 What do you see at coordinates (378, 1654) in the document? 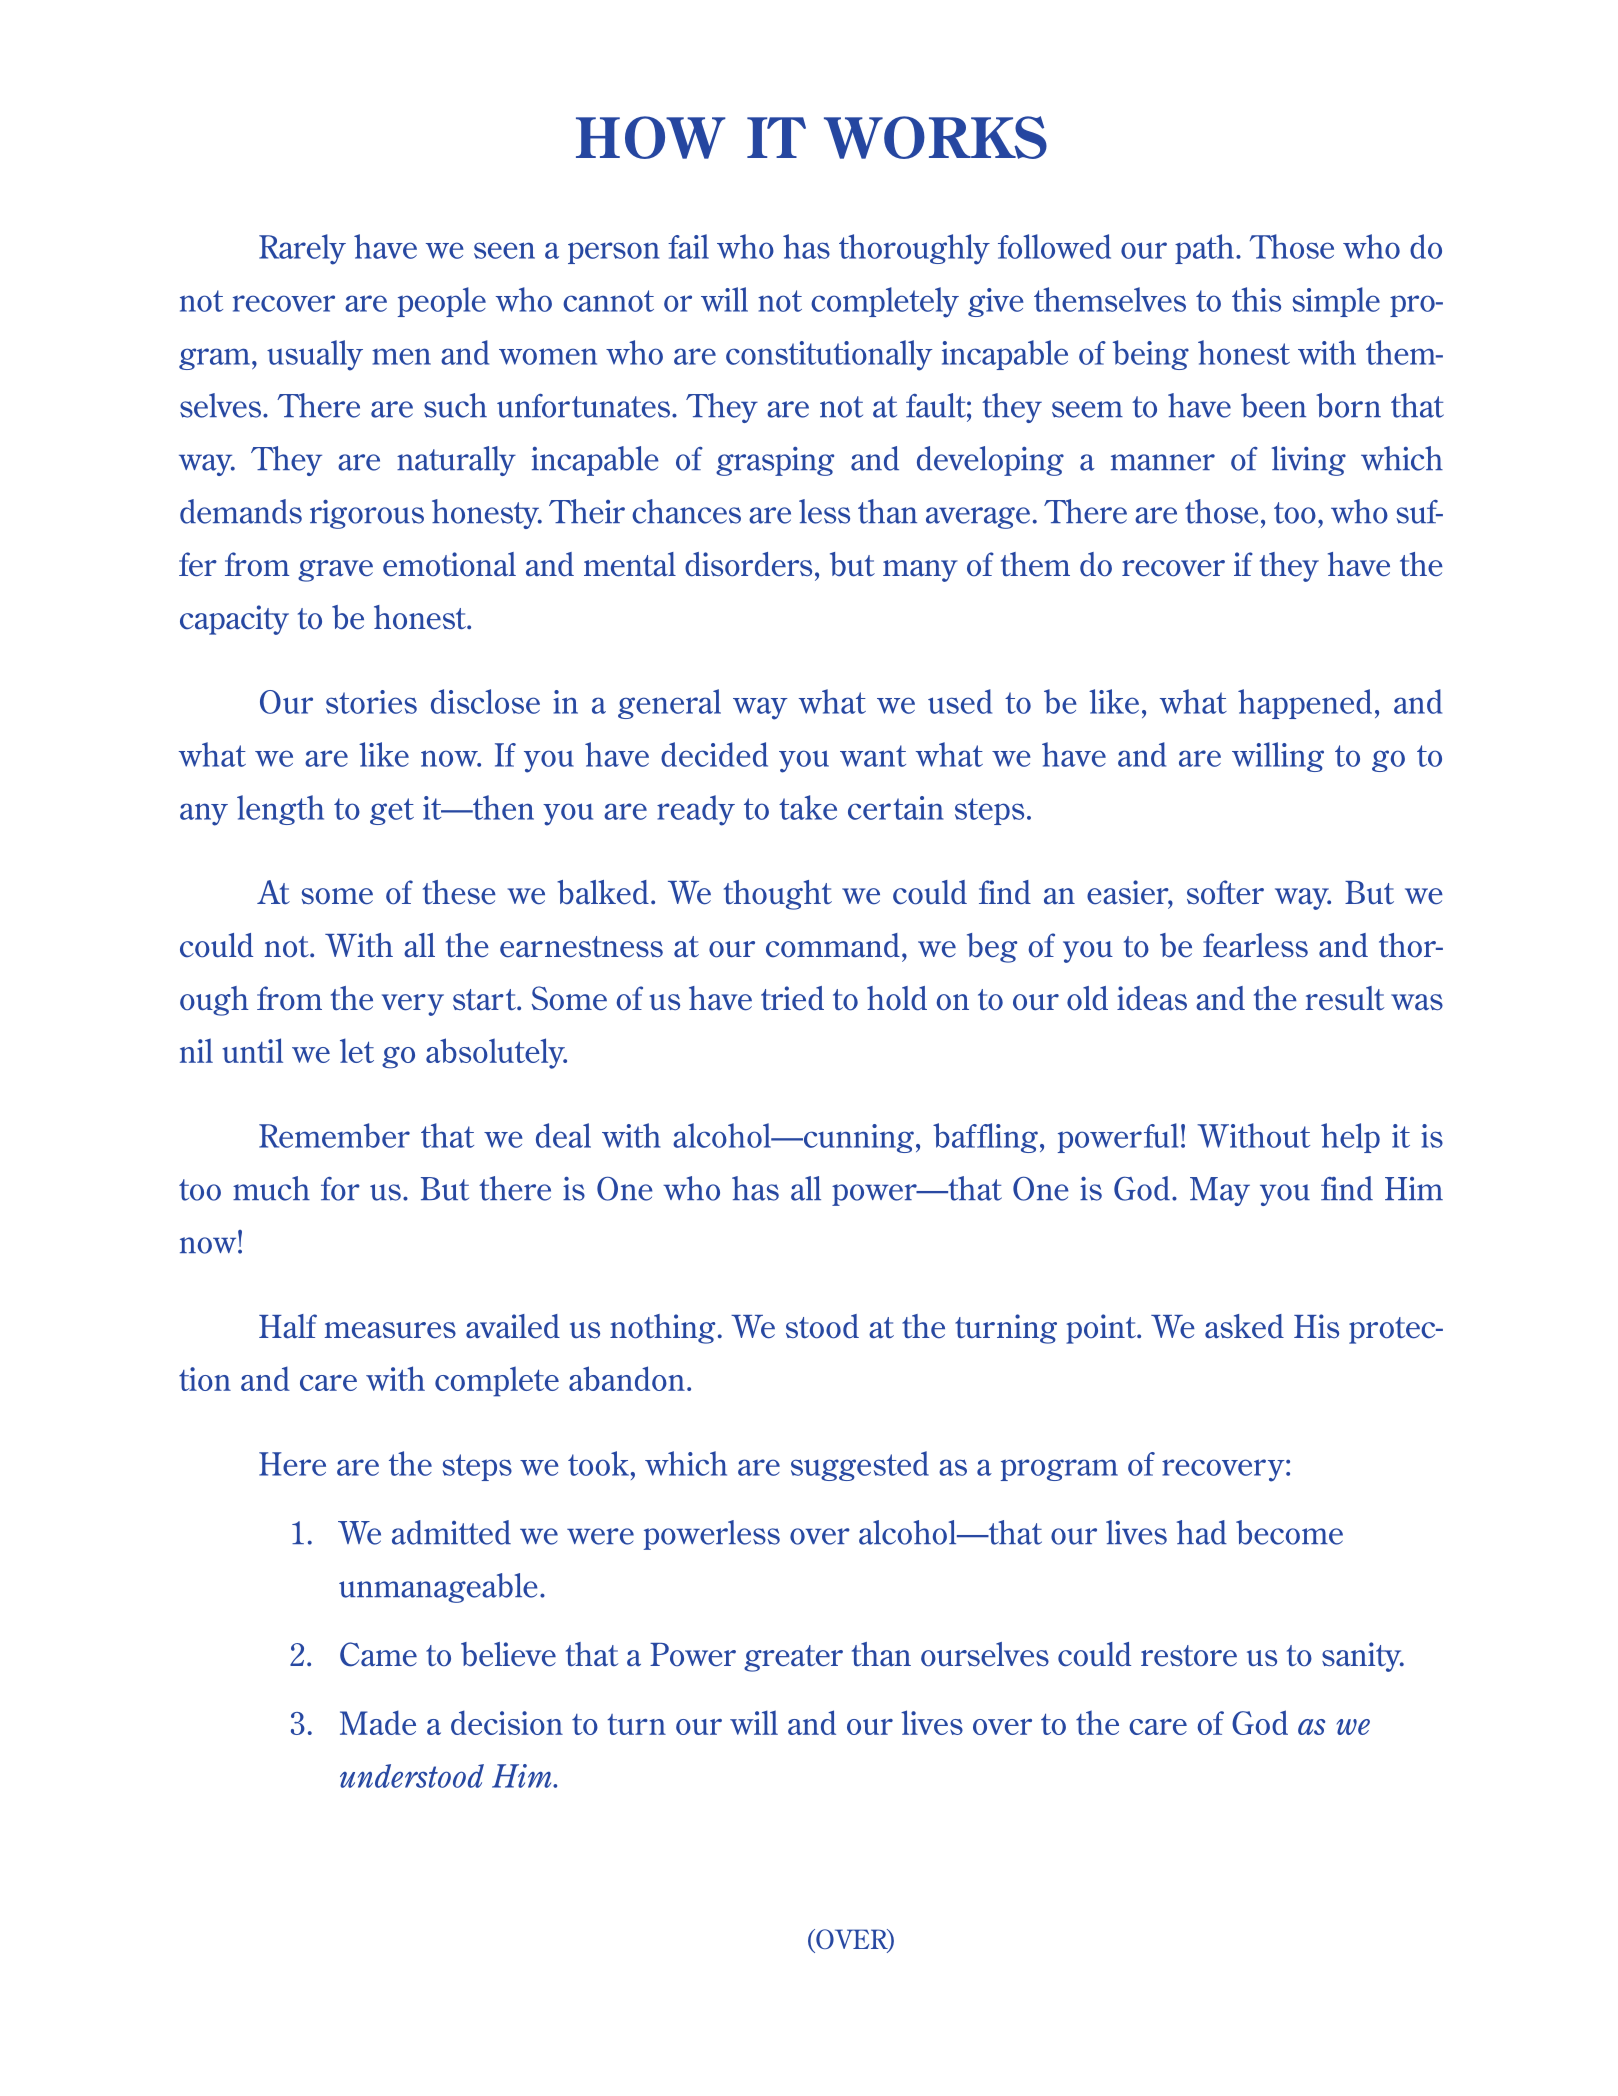
I see `Came` at bounding box center [378, 1654].
